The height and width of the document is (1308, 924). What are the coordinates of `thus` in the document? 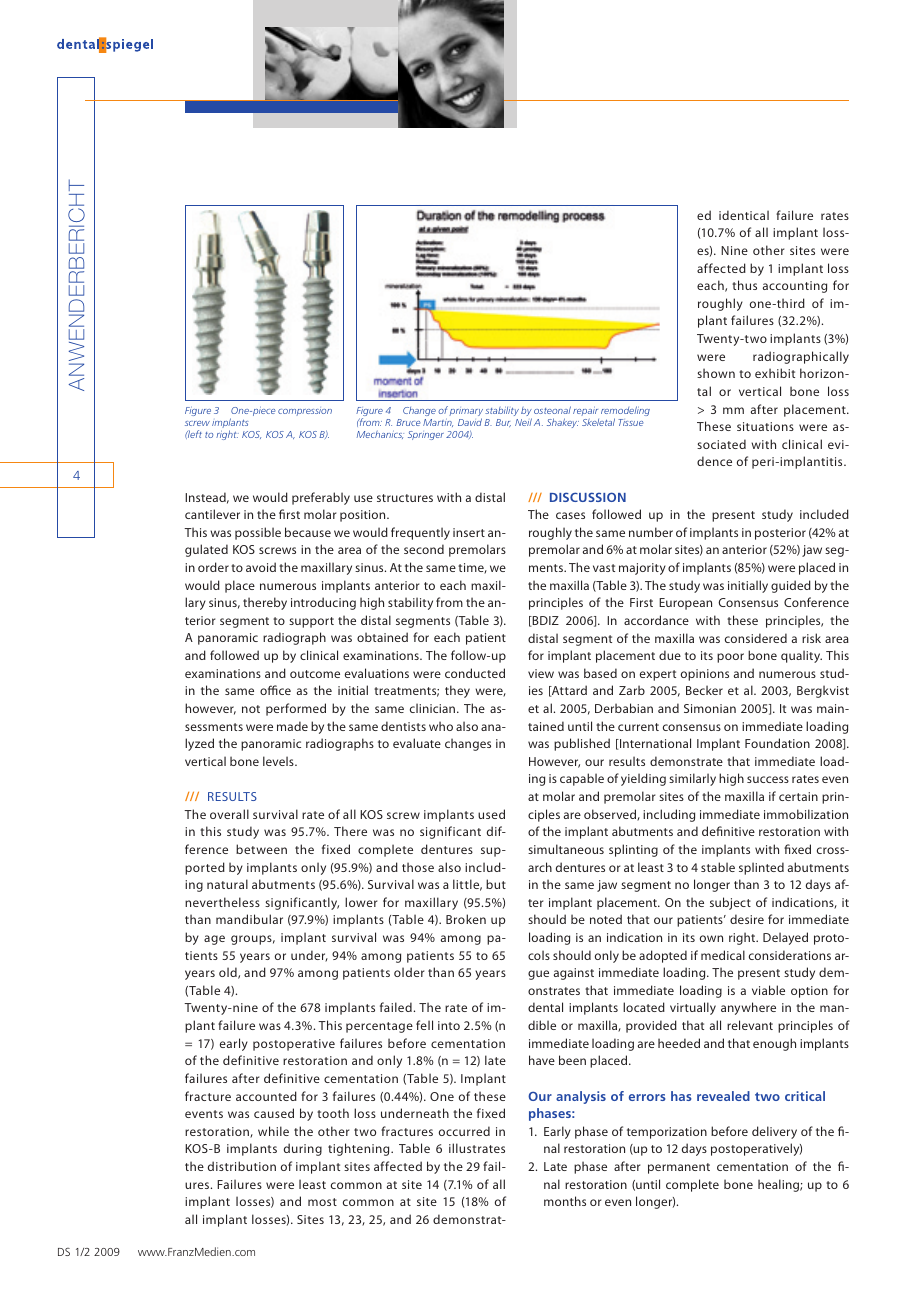 It's located at (744, 285).
